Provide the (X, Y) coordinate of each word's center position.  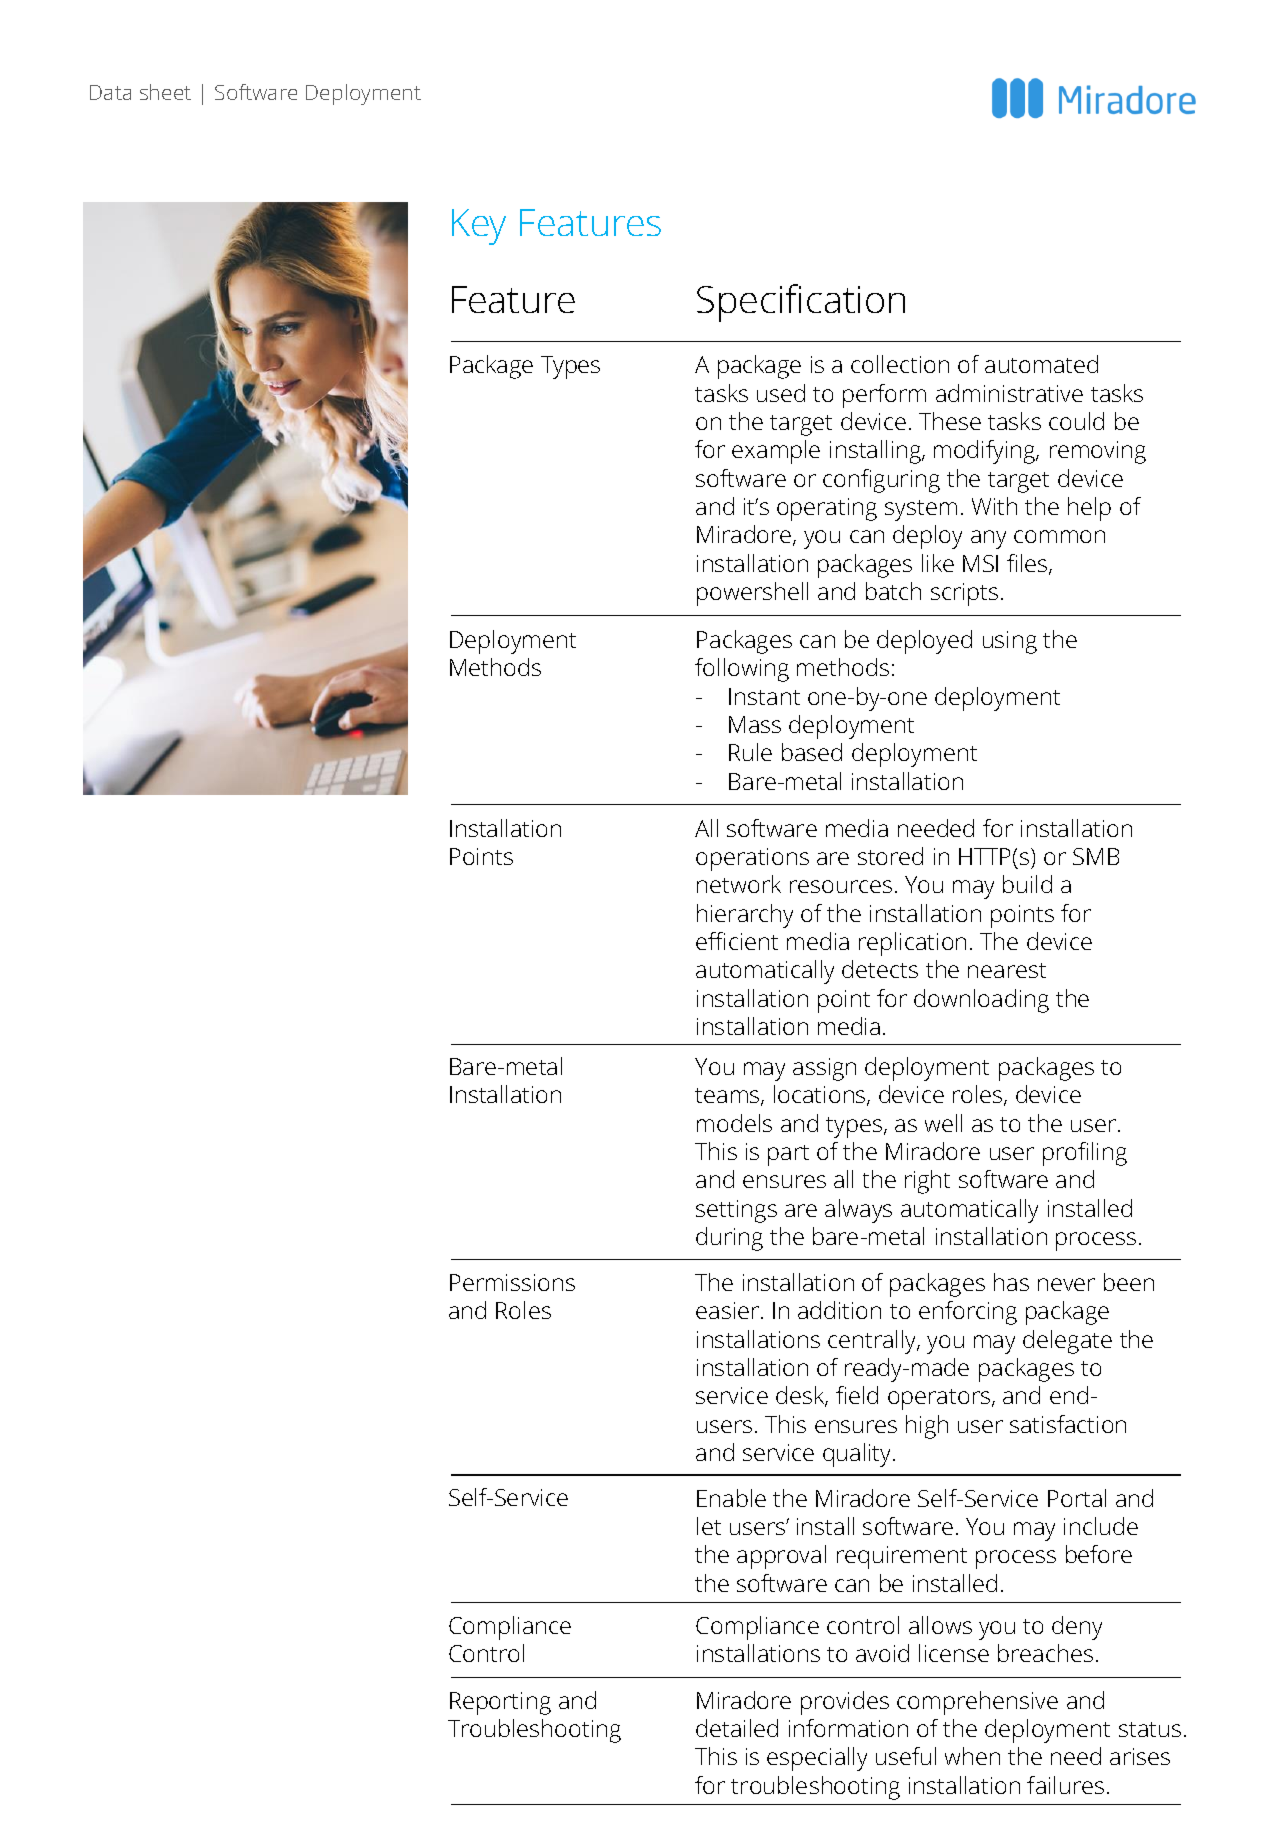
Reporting (500, 1703)
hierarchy (745, 916)
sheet (165, 92)
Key (479, 227)
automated (1041, 364)
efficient (737, 941)
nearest (1007, 970)
